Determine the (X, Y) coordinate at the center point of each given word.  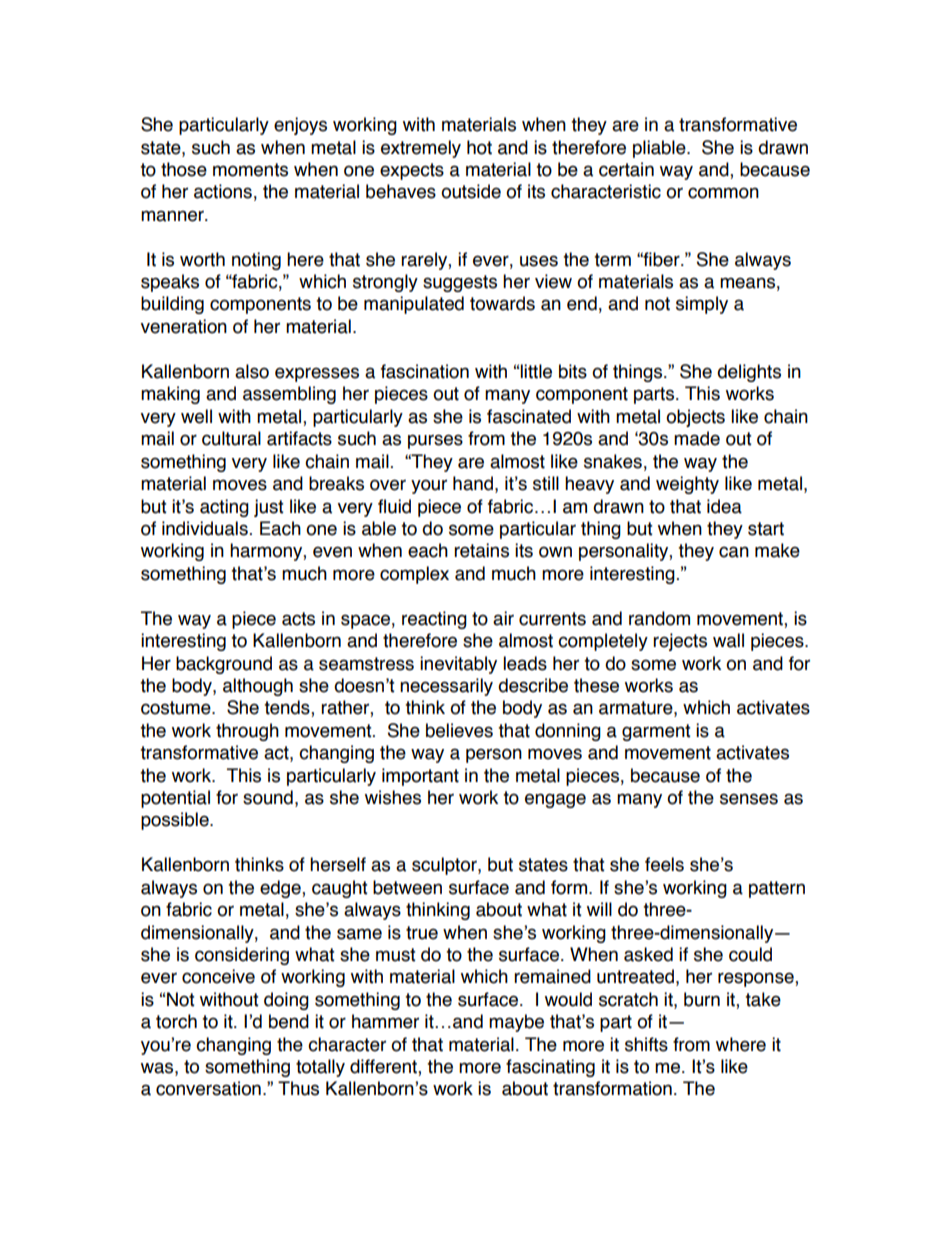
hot (479, 147)
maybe (516, 1023)
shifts (646, 1044)
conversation (208, 1088)
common (723, 193)
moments (250, 170)
